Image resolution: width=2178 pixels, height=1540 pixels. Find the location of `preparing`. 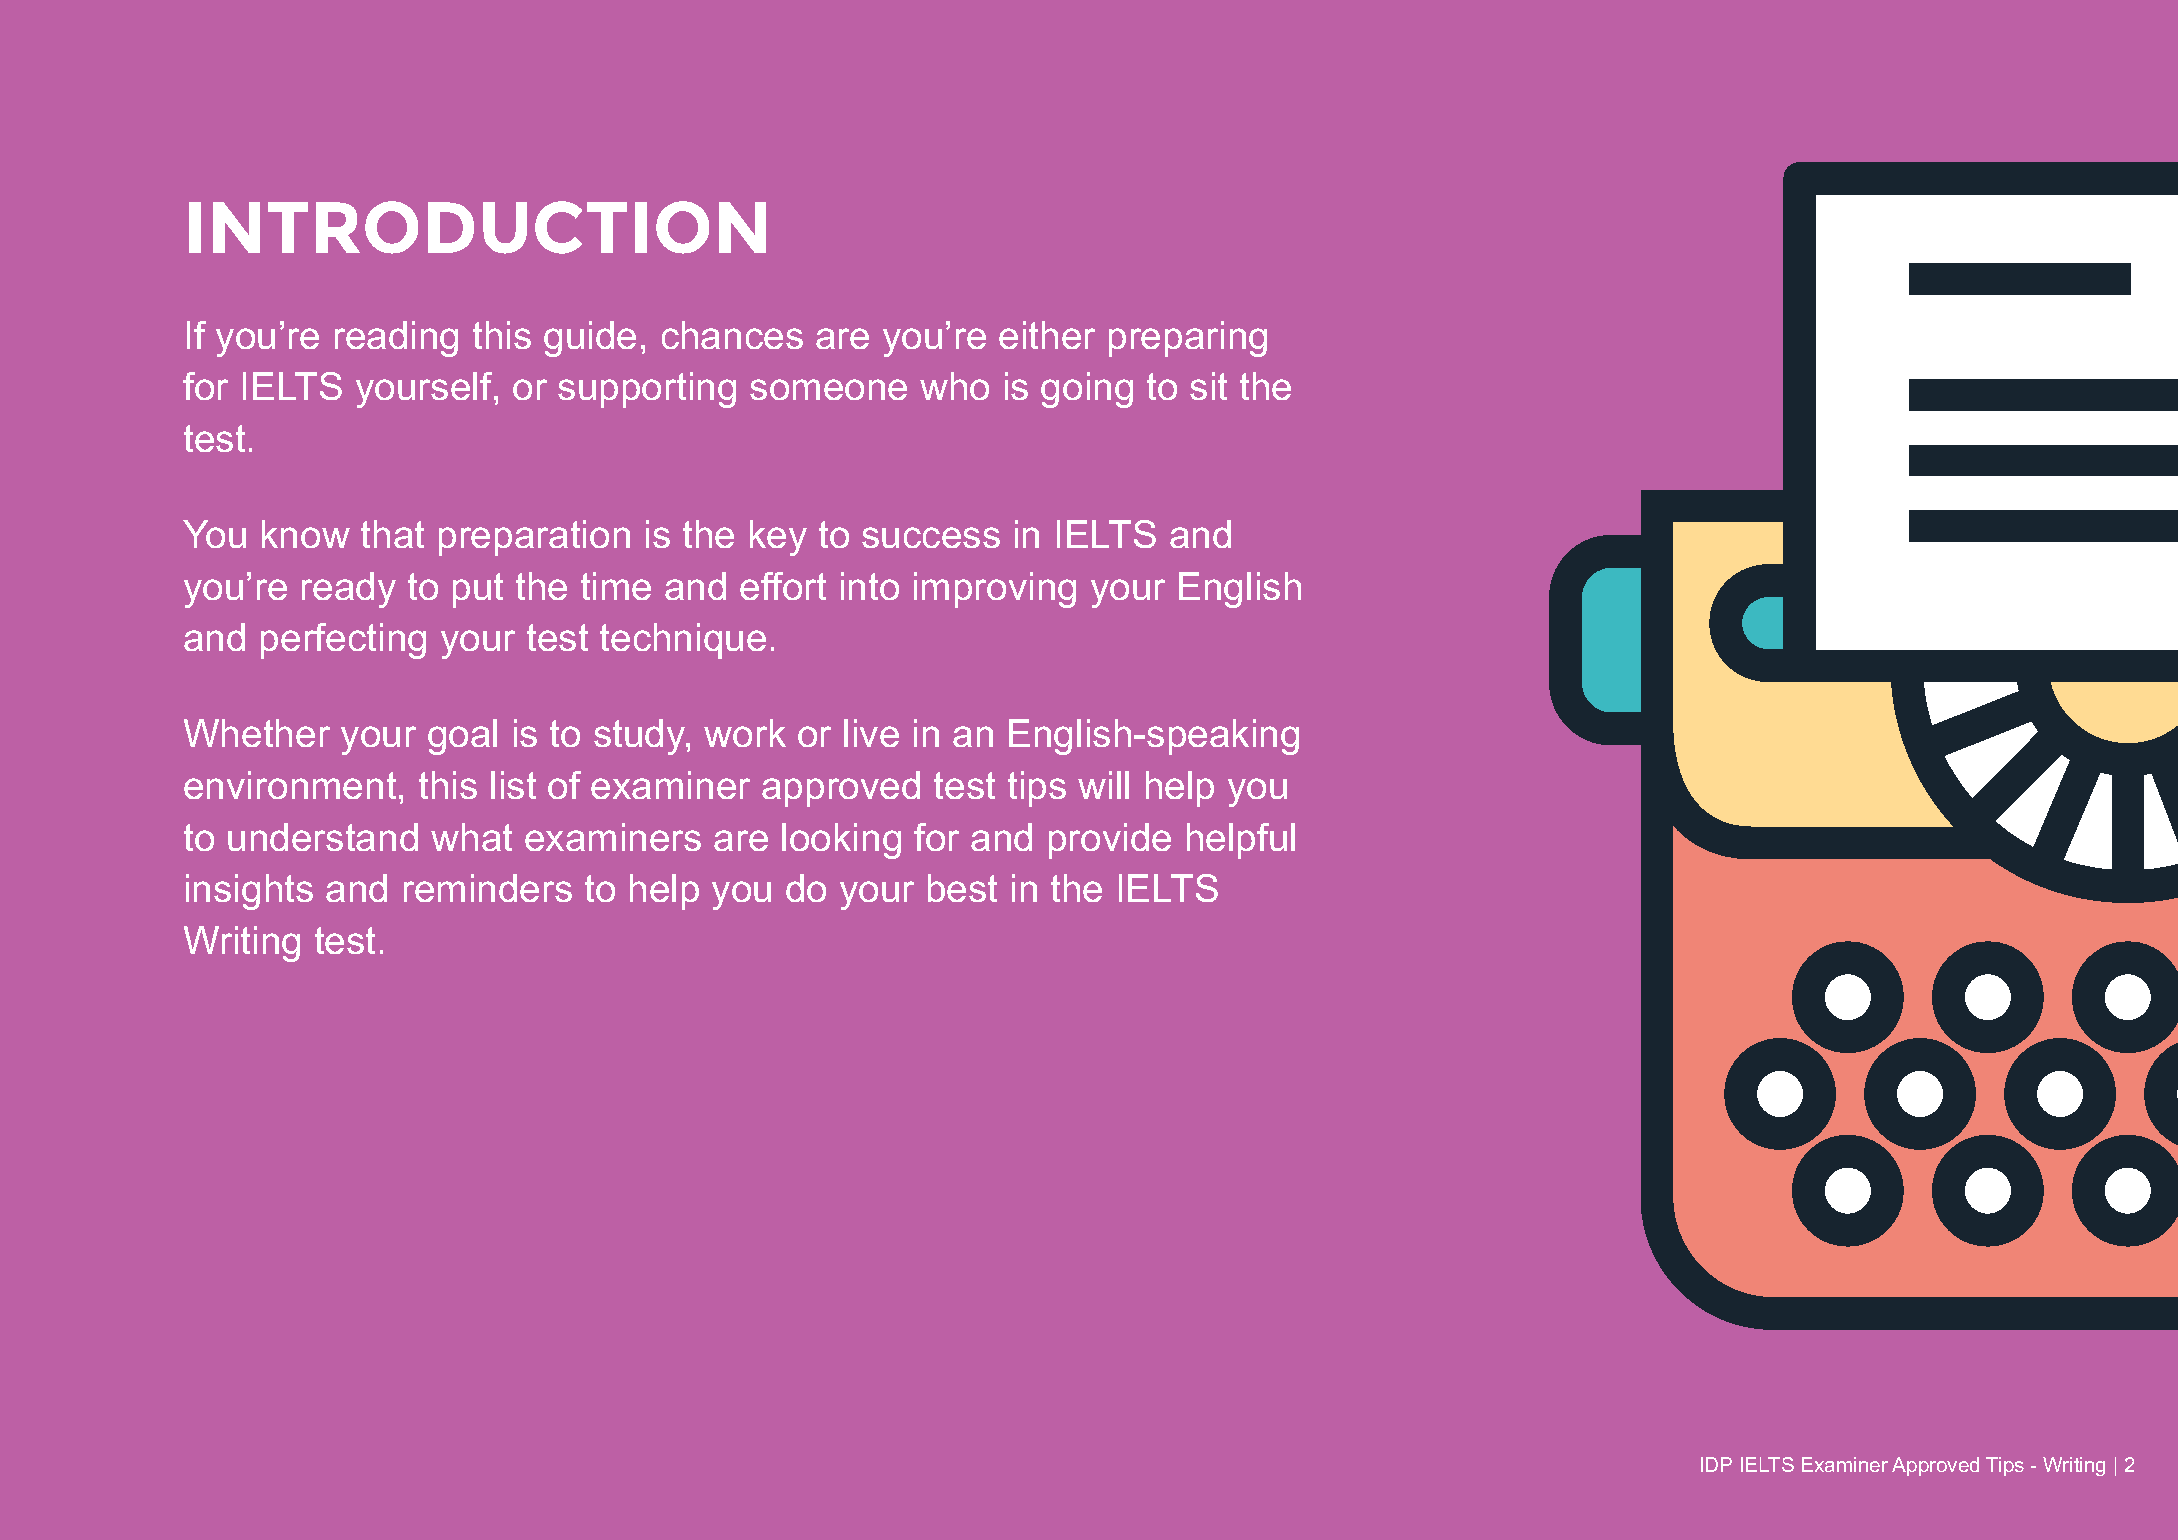

preparing is located at coordinates (1188, 339).
